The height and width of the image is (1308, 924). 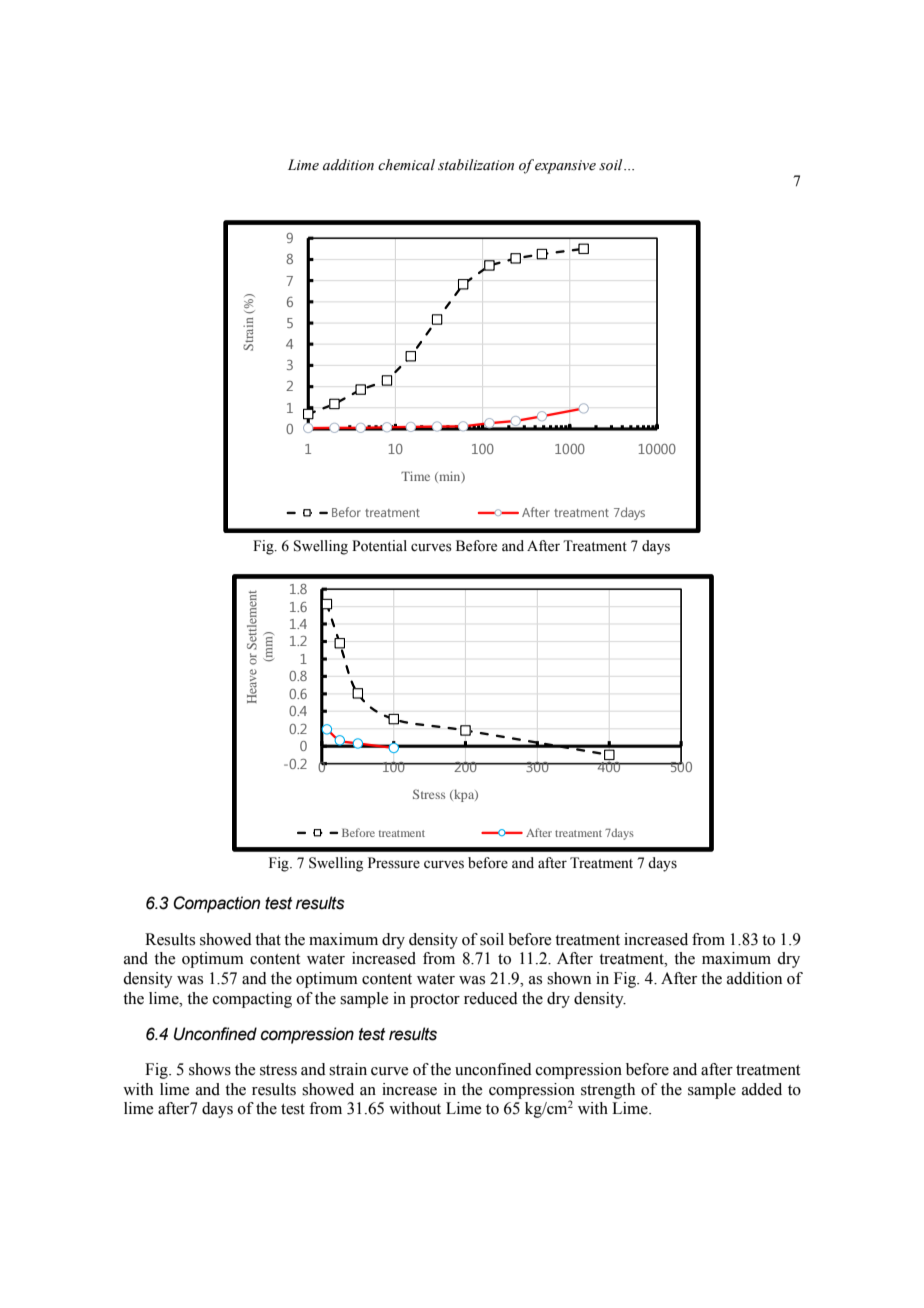 What do you see at coordinates (569, 978) in the image?
I see `shown` at bounding box center [569, 978].
